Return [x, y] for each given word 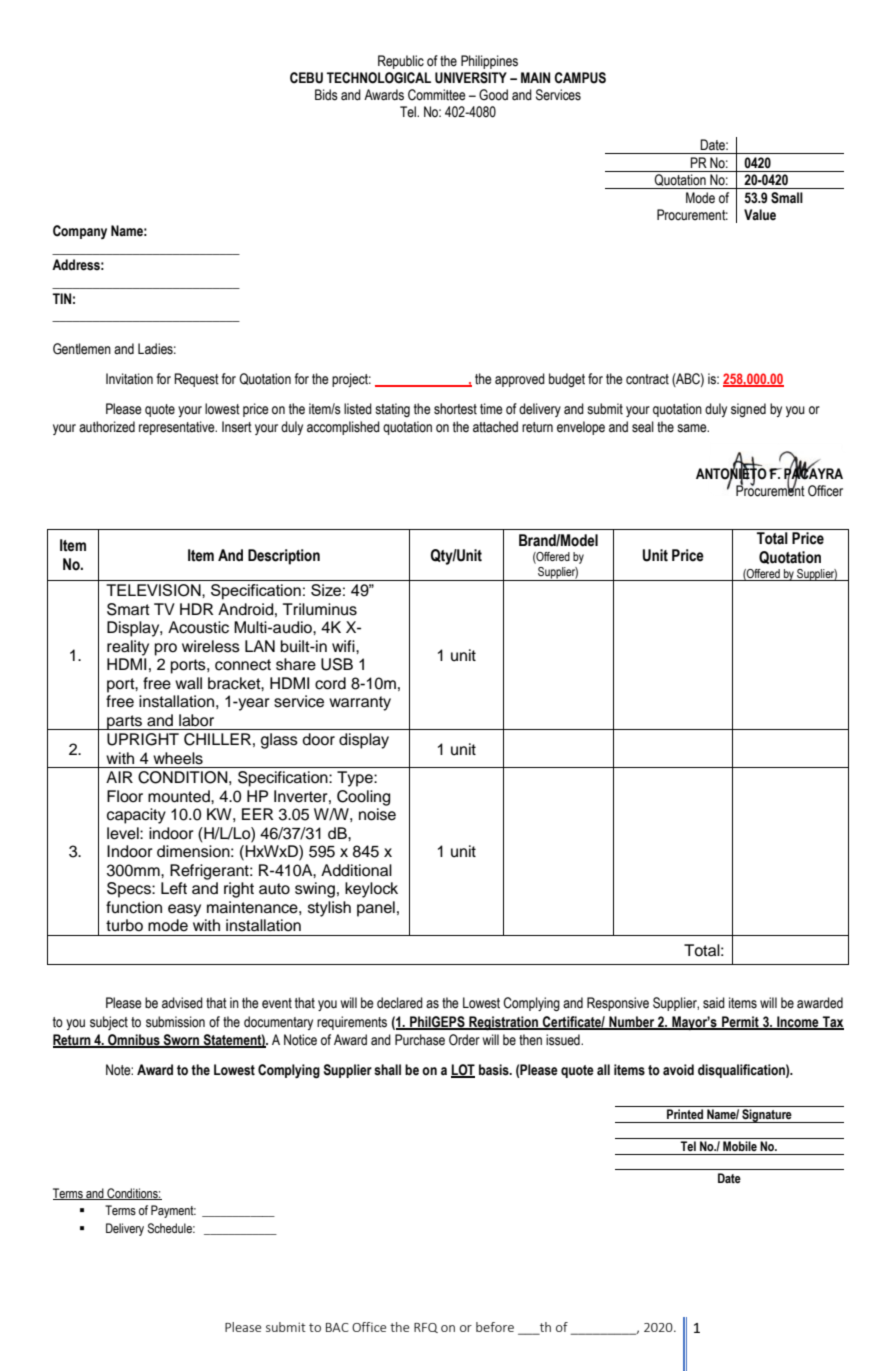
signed [748, 410]
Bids [326, 95]
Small [787, 198]
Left [174, 888]
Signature [767, 1116]
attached [495, 427]
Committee [437, 95]
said [714, 1003]
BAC [337, 1327]
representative [178, 428]
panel [376, 909]
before [495, 1327]
